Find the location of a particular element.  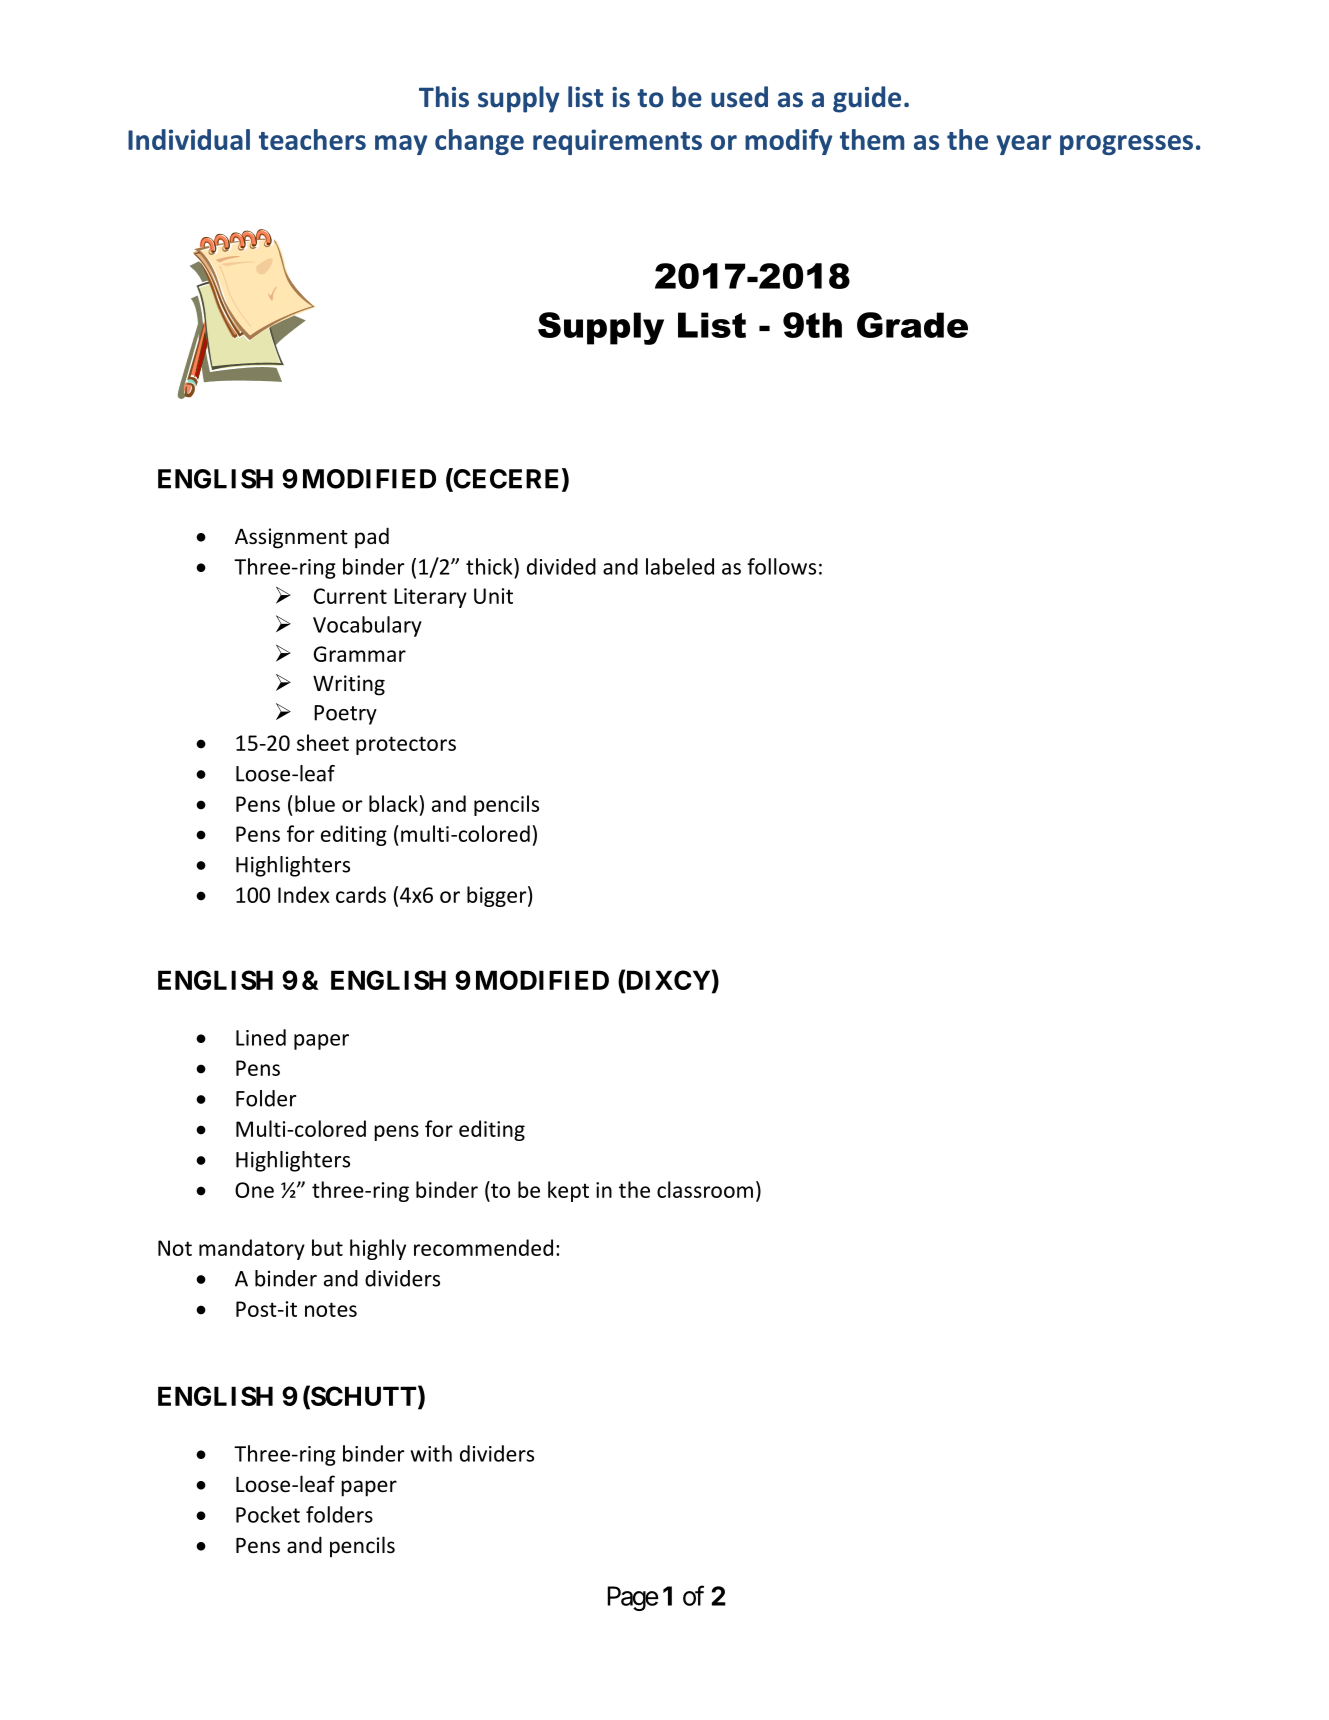

teachers is located at coordinates (312, 139).
